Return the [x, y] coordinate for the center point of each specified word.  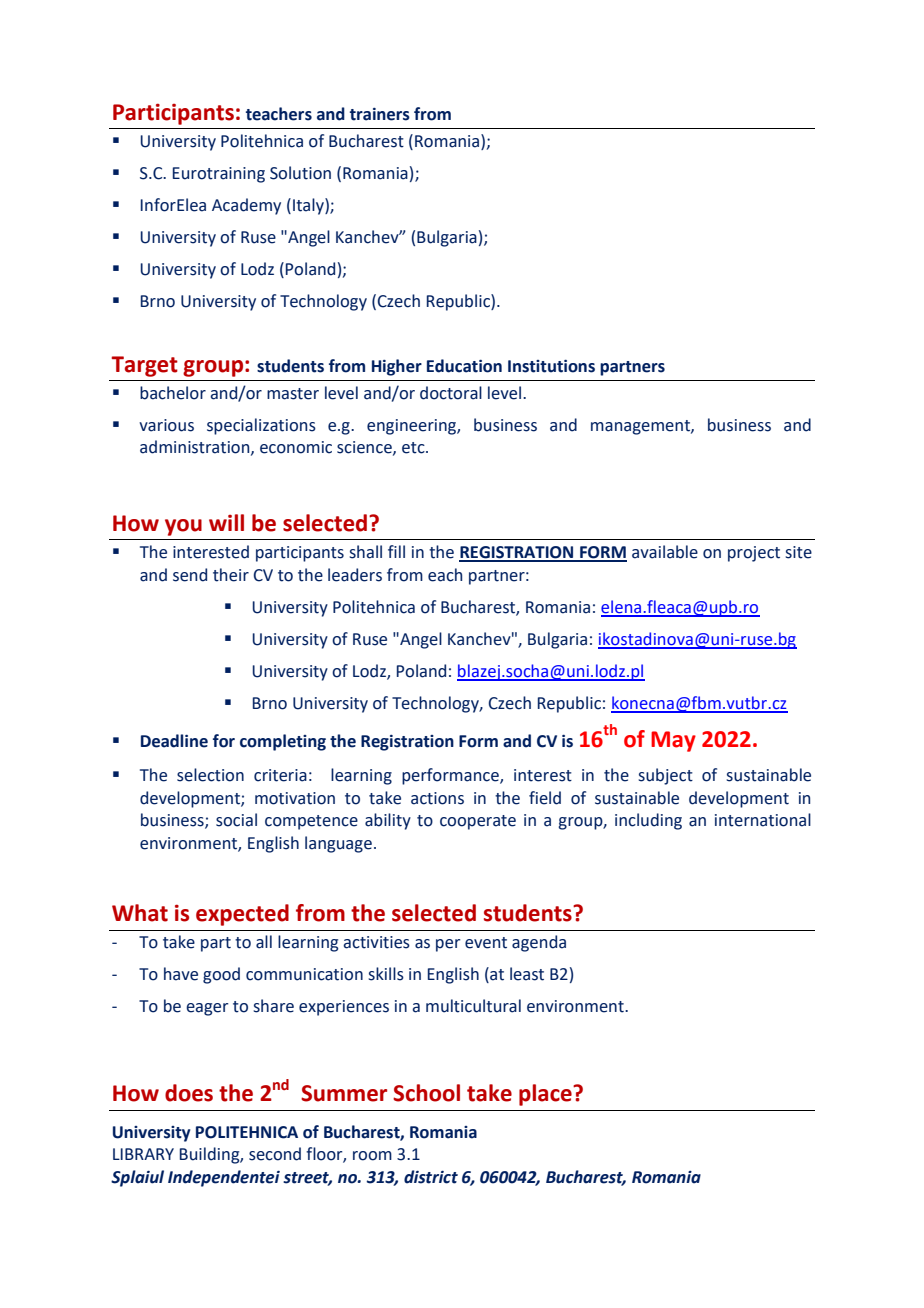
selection [210, 775]
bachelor [173, 393]
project [754, 554]
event [486, 943]
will [226, 522]
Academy [246, 206]
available [665, 552]
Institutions [551, 366]
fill [396, 551]
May [673, 741]
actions [437, 798]
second [275, 1154]
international [763, 820]
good [221, 975]
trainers [380, 114]
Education [464, 366]
